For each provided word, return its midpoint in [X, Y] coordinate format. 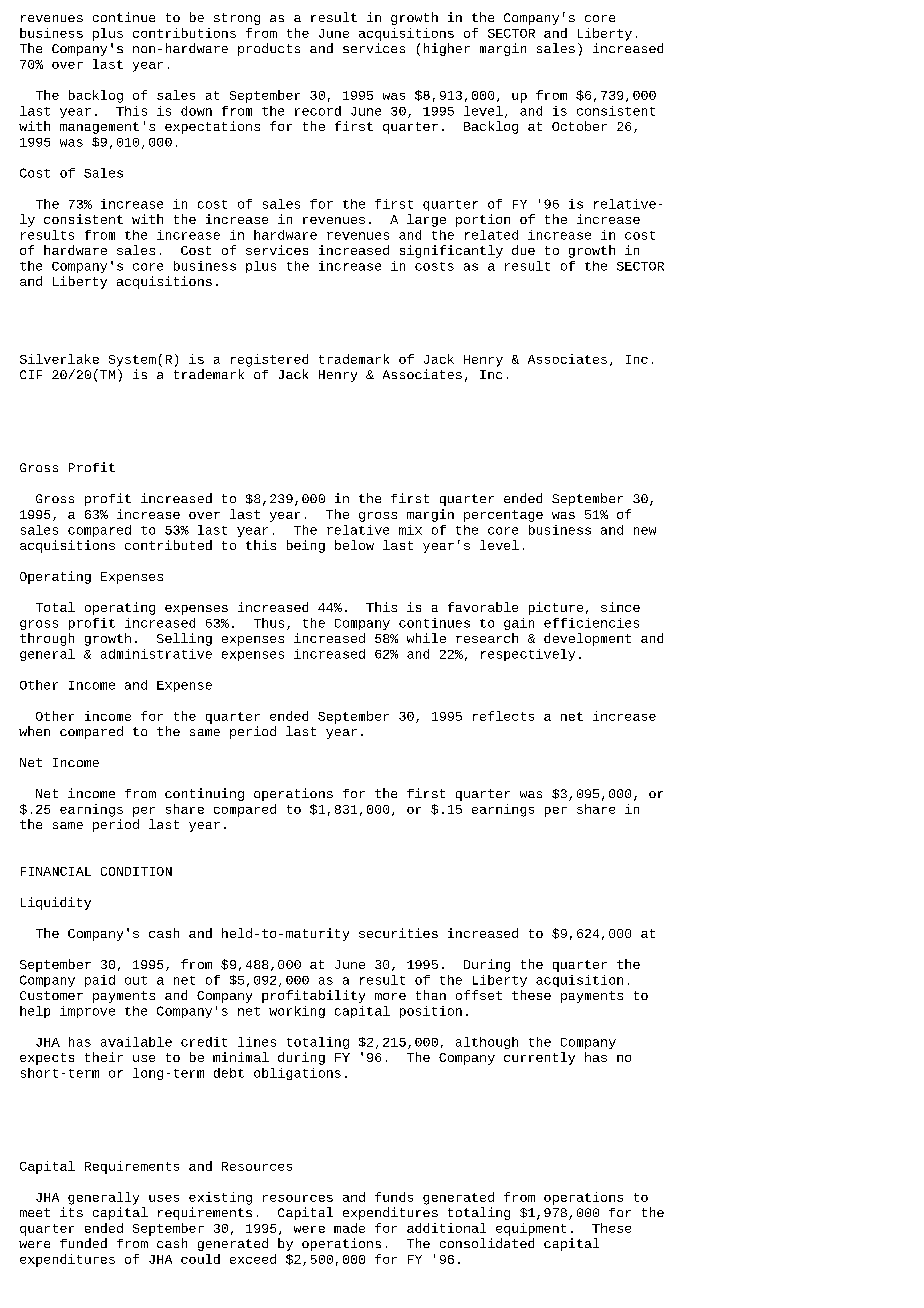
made [349, 1228]
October [579, 126]
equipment [531, 1229]
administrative [156, 654]
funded [83, 1243]
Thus [269, 623]
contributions [184, 33]
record [318, 111]
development [587, 639]
